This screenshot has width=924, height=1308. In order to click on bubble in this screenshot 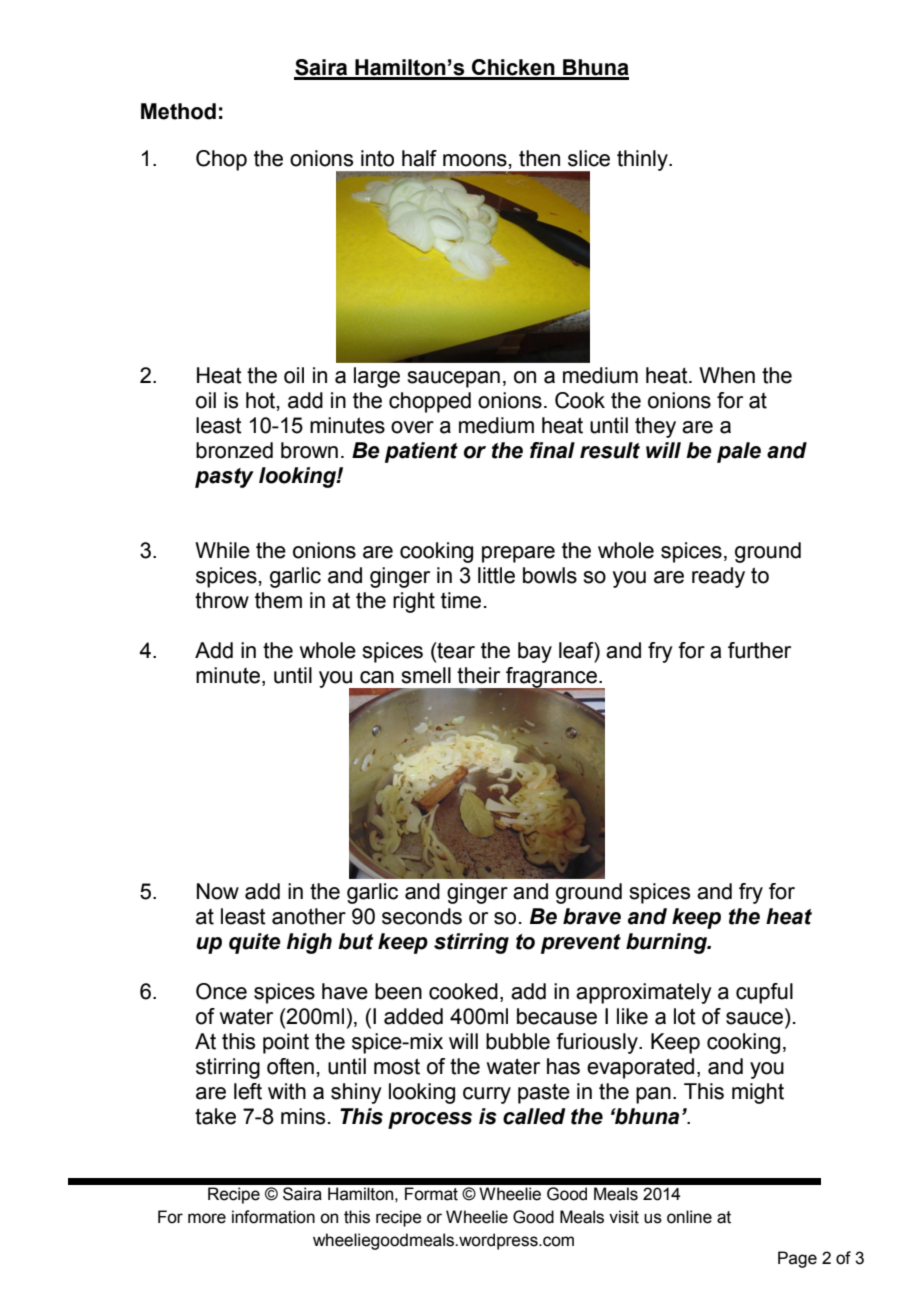, I will do `click(518, 1041)`.
